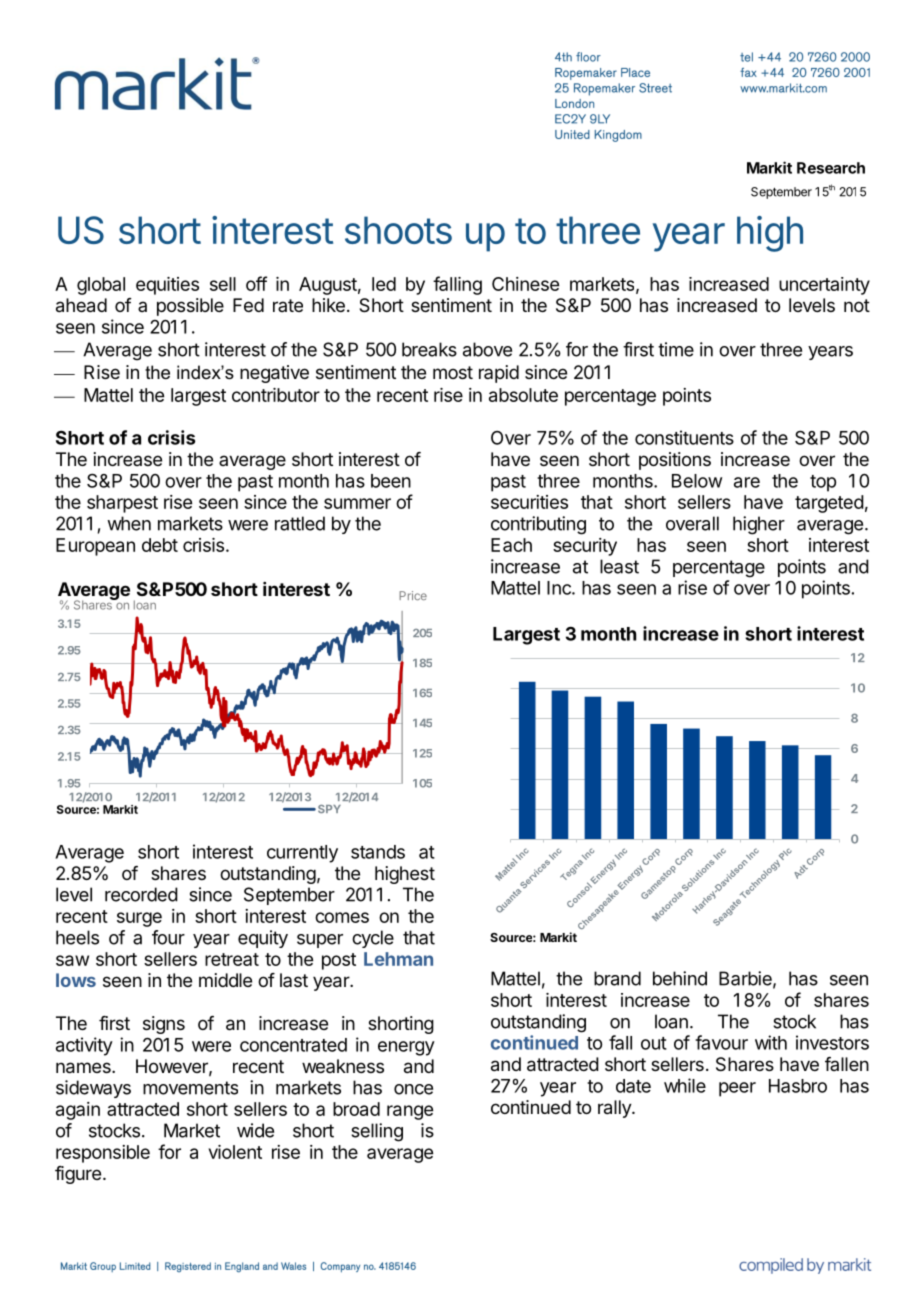  What do you see at coordinates (619, 566) in the screenshot?
I see `least` at bounding box center [619, 566].
